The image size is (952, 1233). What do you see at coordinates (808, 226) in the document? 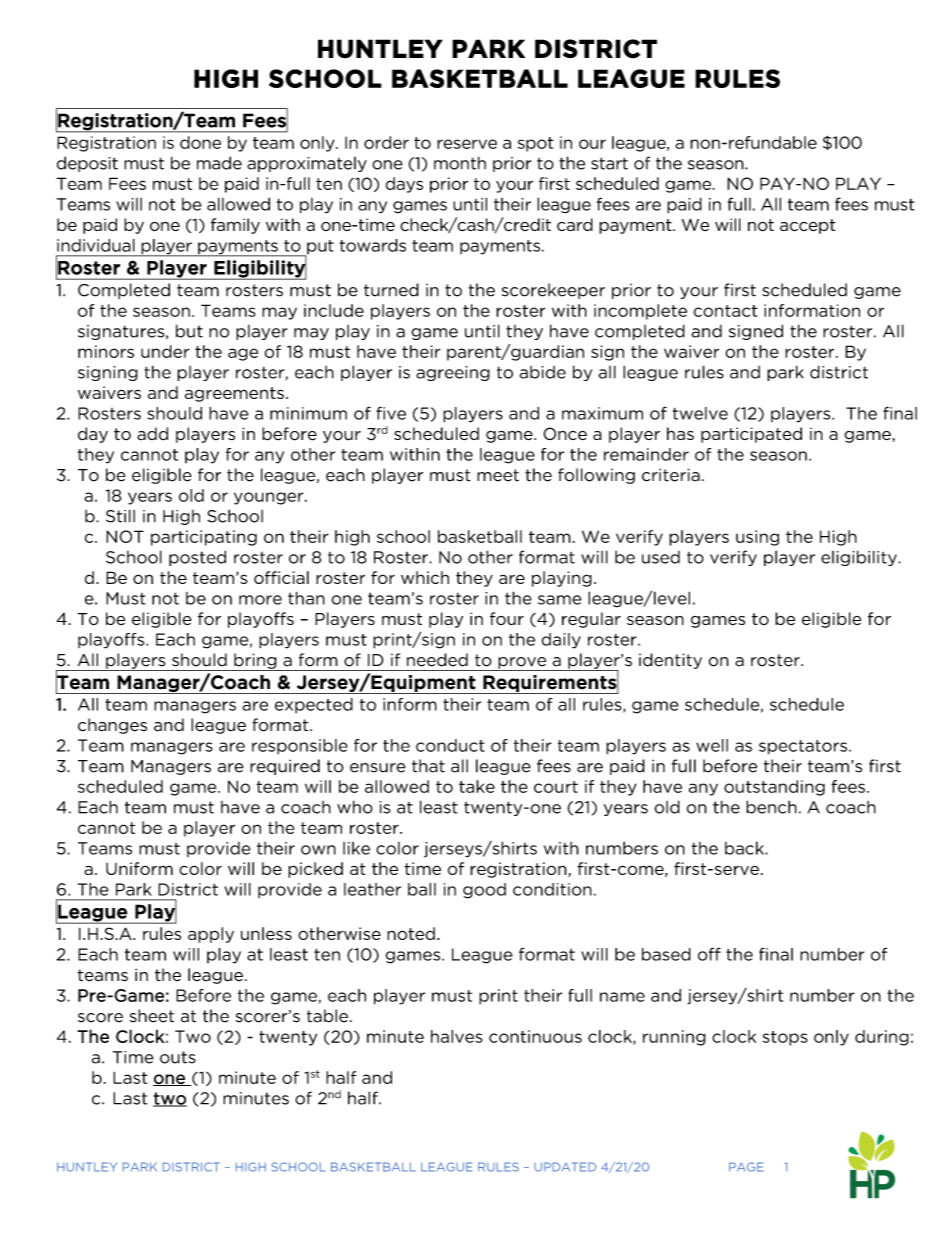
I see `accept` at bounding box center [808, 226].
